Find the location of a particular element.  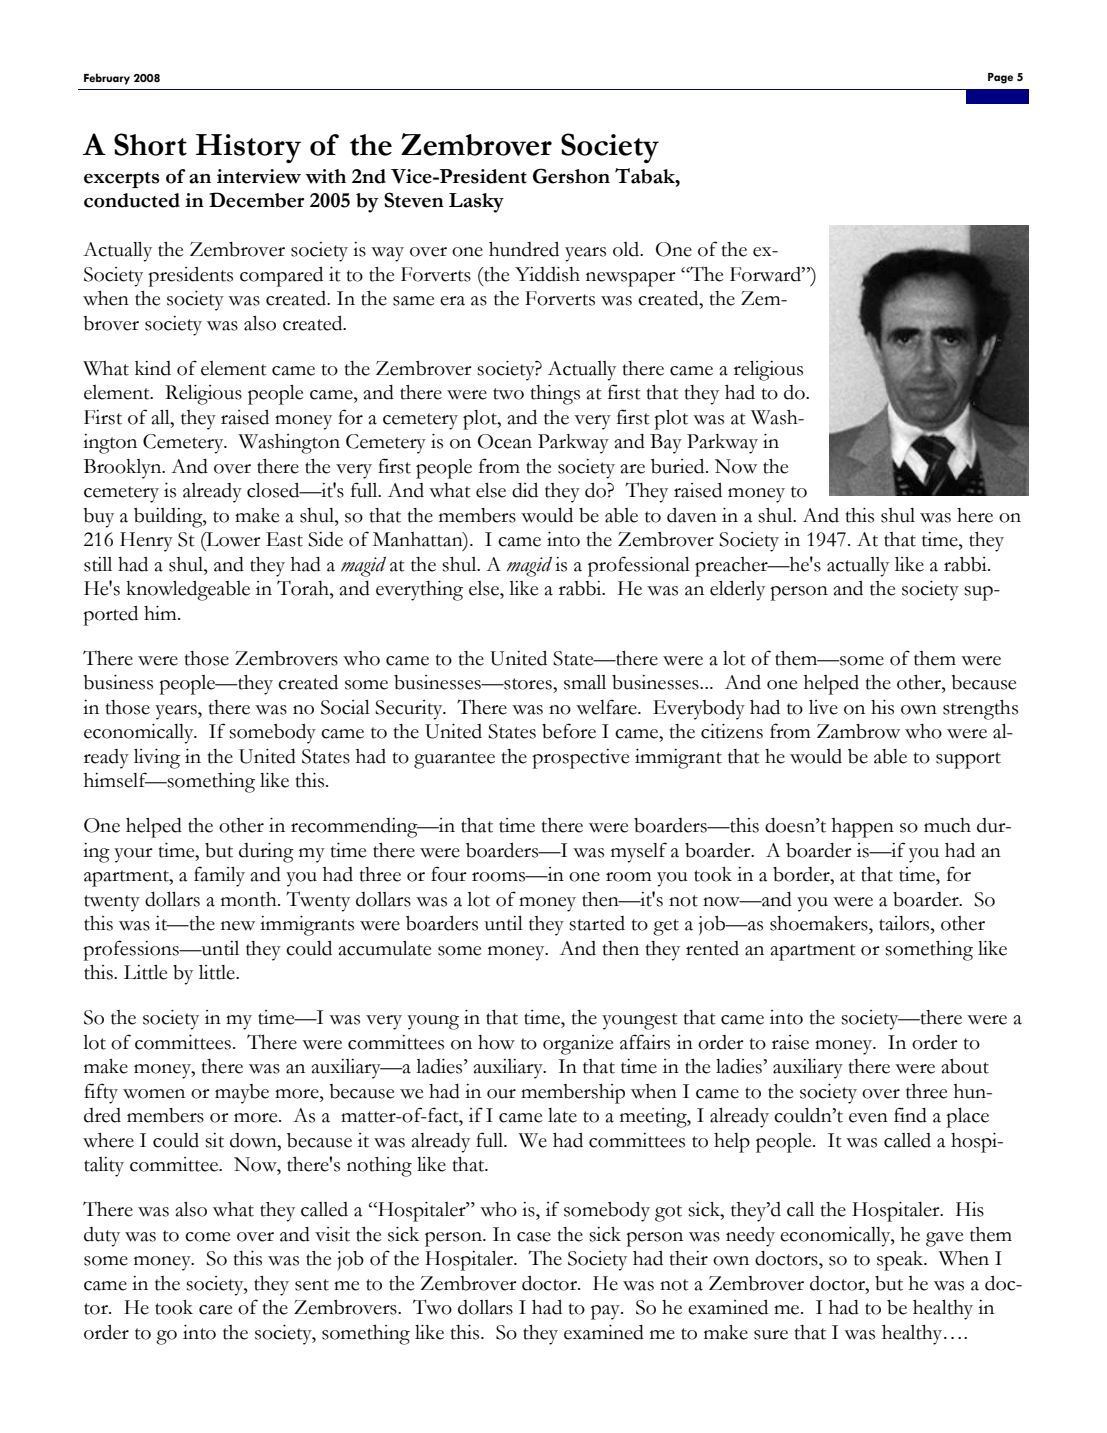

live is located at coordinates (823, 707).
